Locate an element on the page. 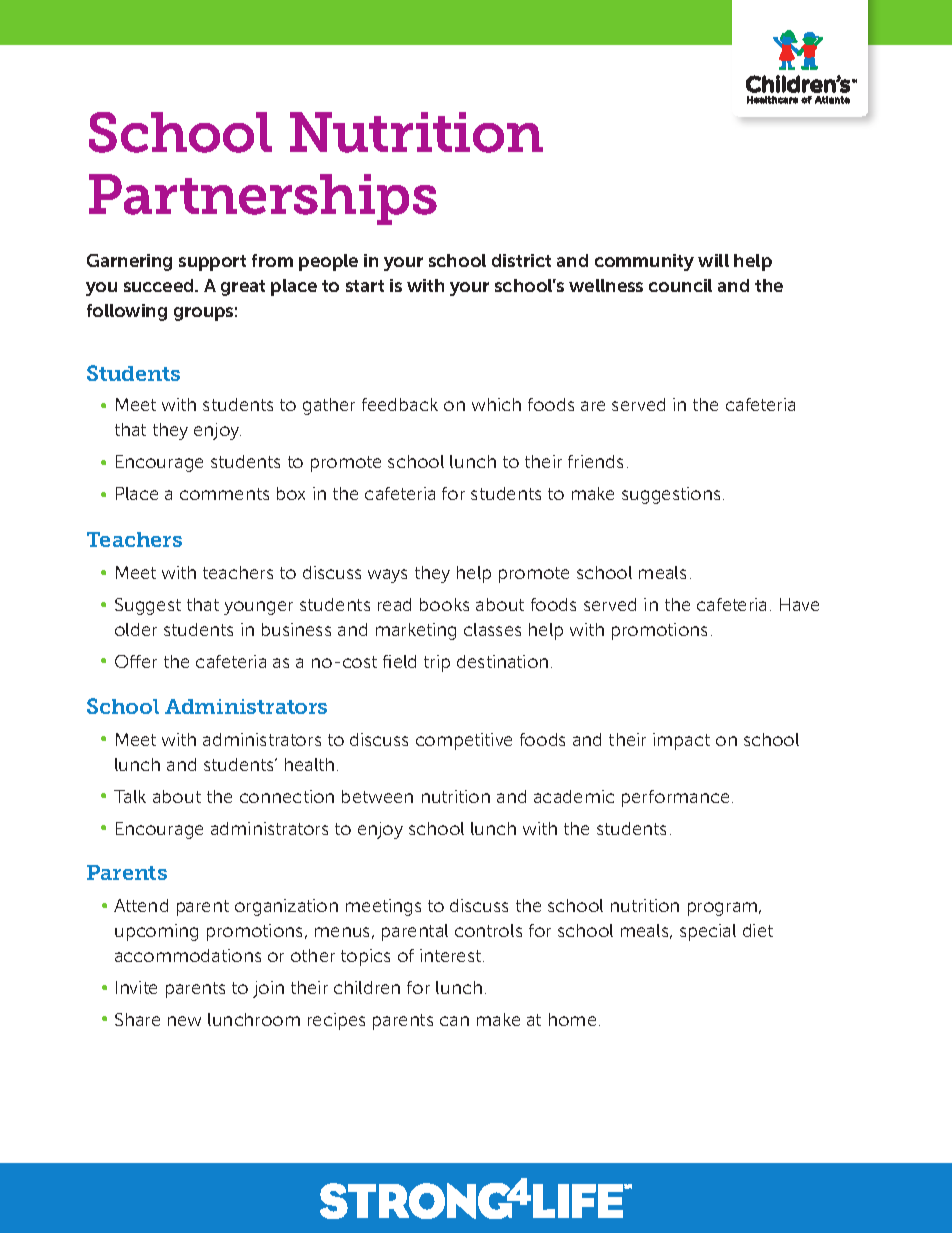  impact is located at coordinates (681, 741).
